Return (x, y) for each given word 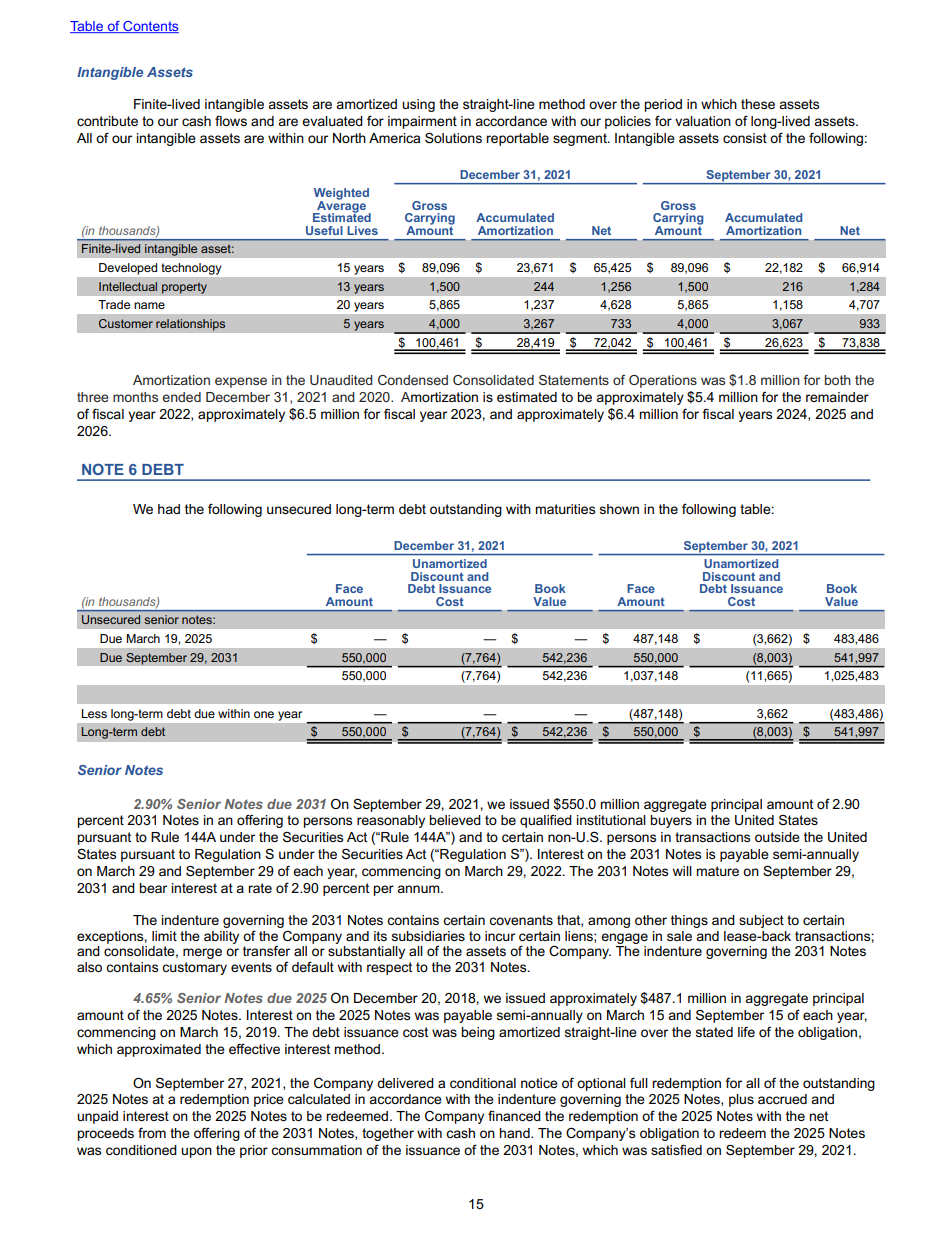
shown (619, 509)
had (169, 509)
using (418, 105)
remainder (837, 397)
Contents (150, 27)
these (758, 104)
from (152, 1132)
